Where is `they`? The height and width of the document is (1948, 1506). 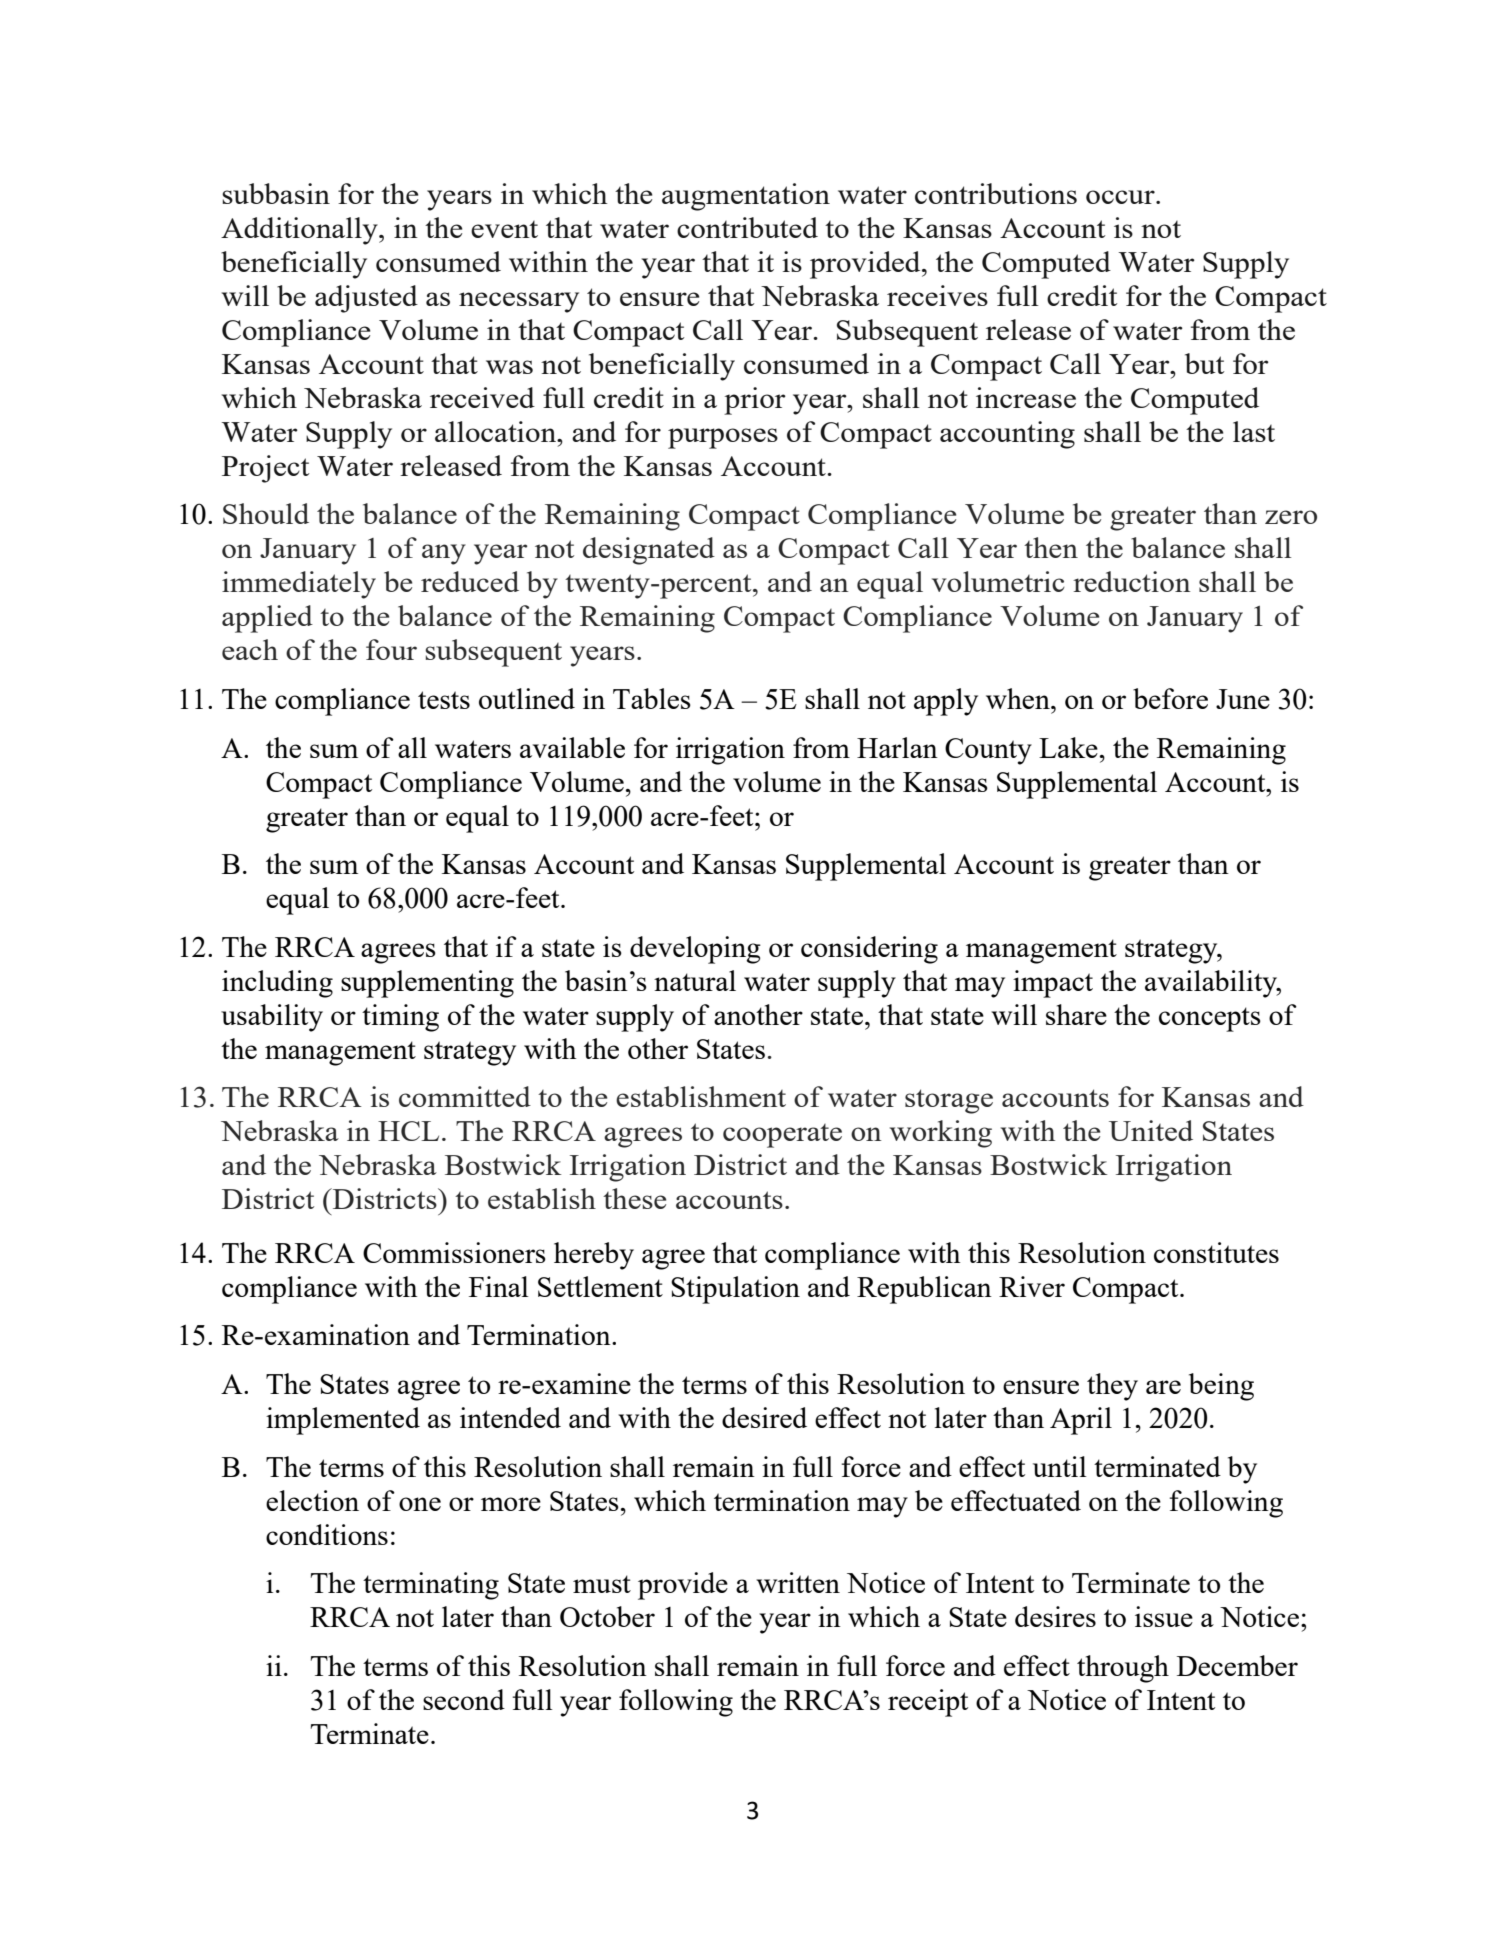 they is located at coordinates (1112, 1387).
